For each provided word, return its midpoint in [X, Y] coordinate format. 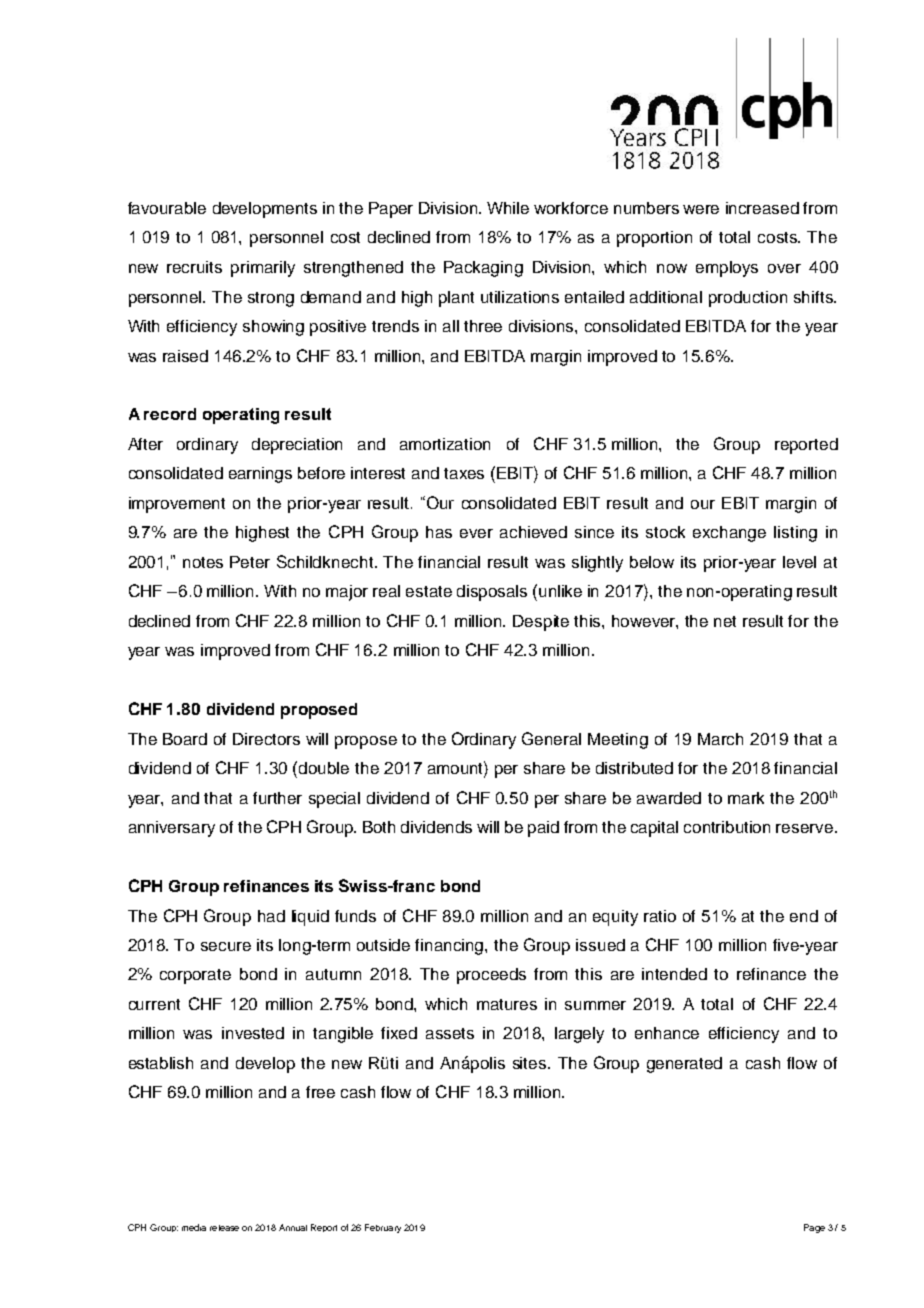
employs [727, 269]
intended [674, 974]
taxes [464, 473]
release [224, 1228]
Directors [266, 739]
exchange [729, 534]
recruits [194, 267]
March [720, 739]
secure [226, 946]
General [551, 738]
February [383, 1228]
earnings [260, 475]
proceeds [491, 976]
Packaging [483, 269]
